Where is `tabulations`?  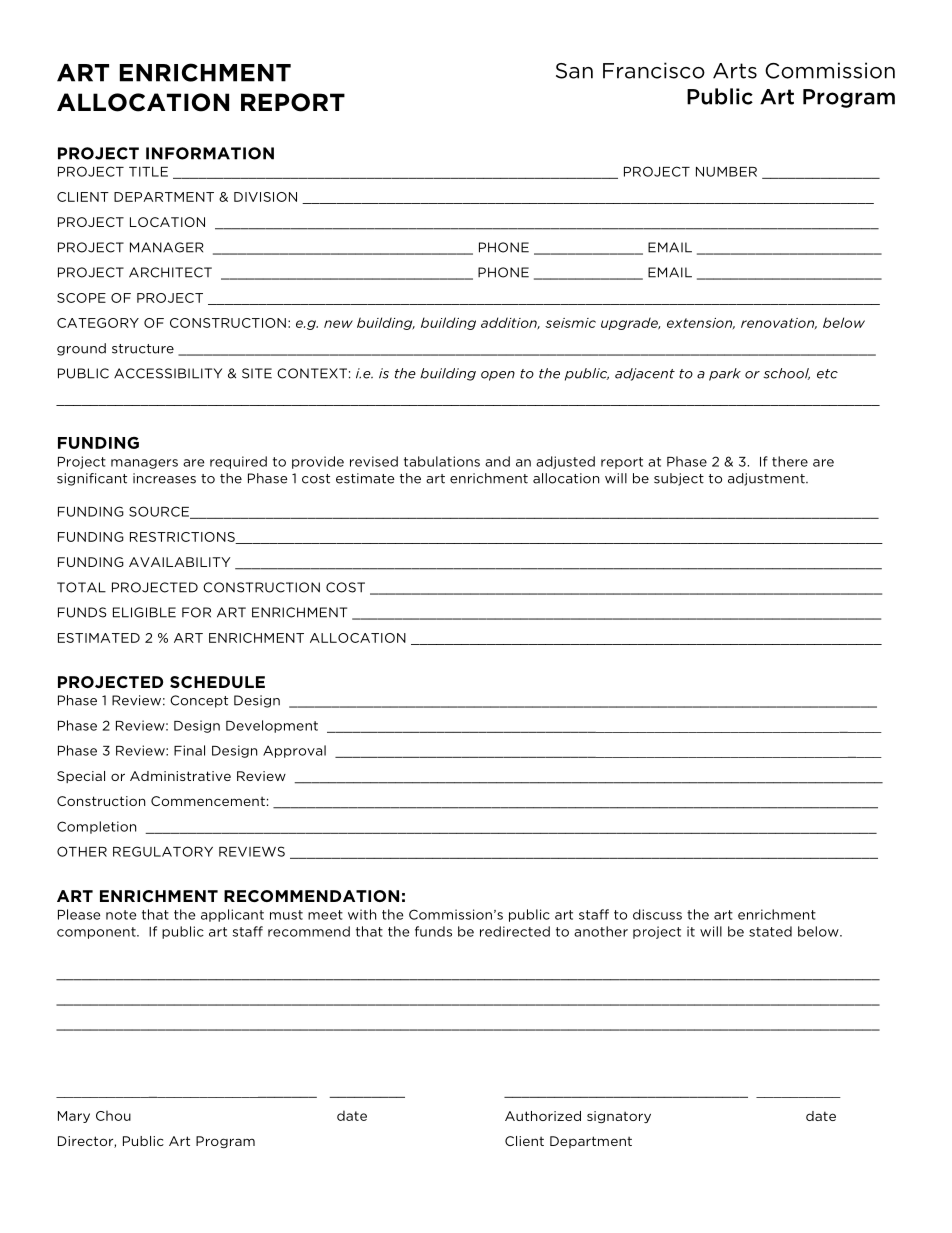 tabulations is located at coordinates (442, 461).
